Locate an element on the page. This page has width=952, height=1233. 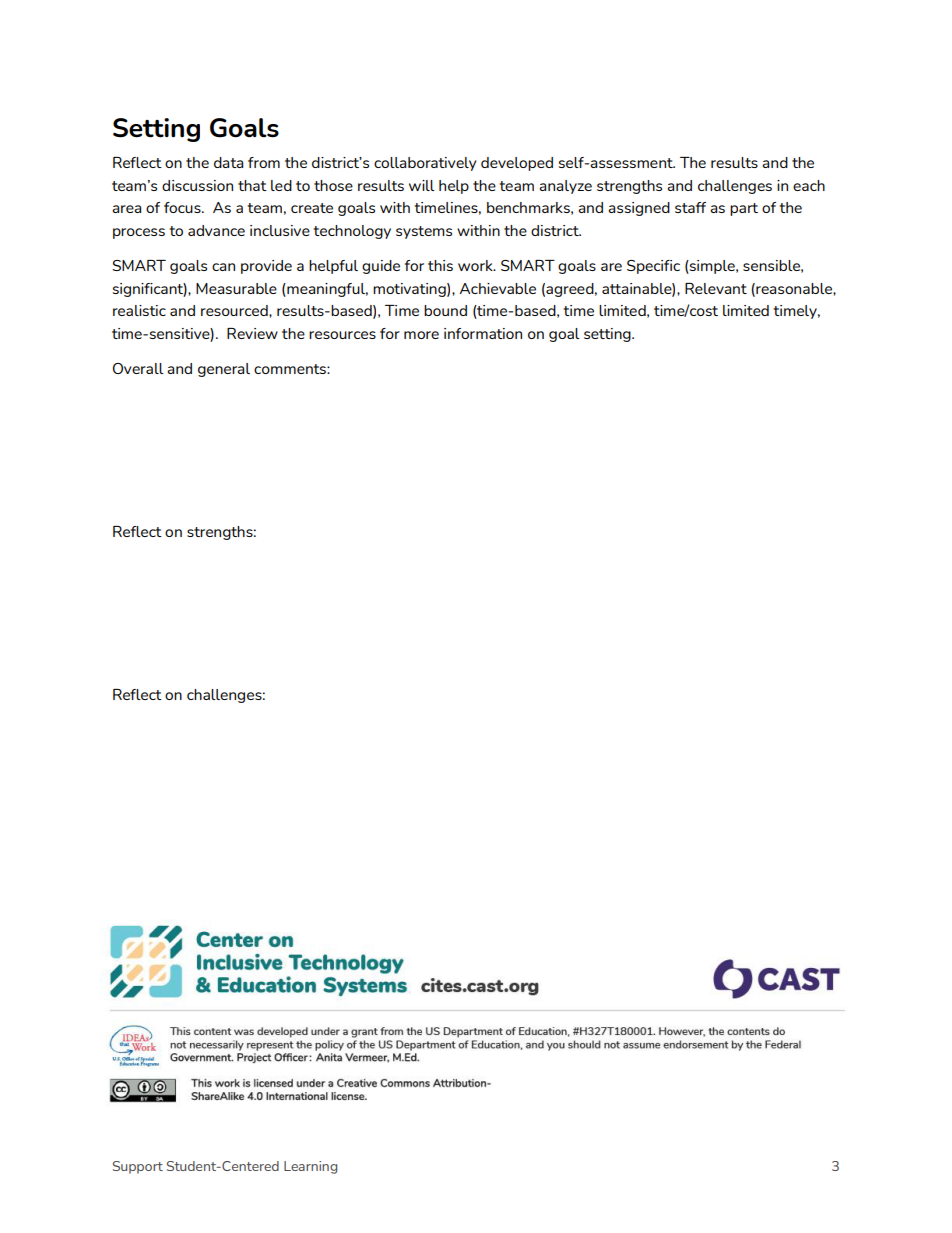
general is located at coordinates (224, 370).
